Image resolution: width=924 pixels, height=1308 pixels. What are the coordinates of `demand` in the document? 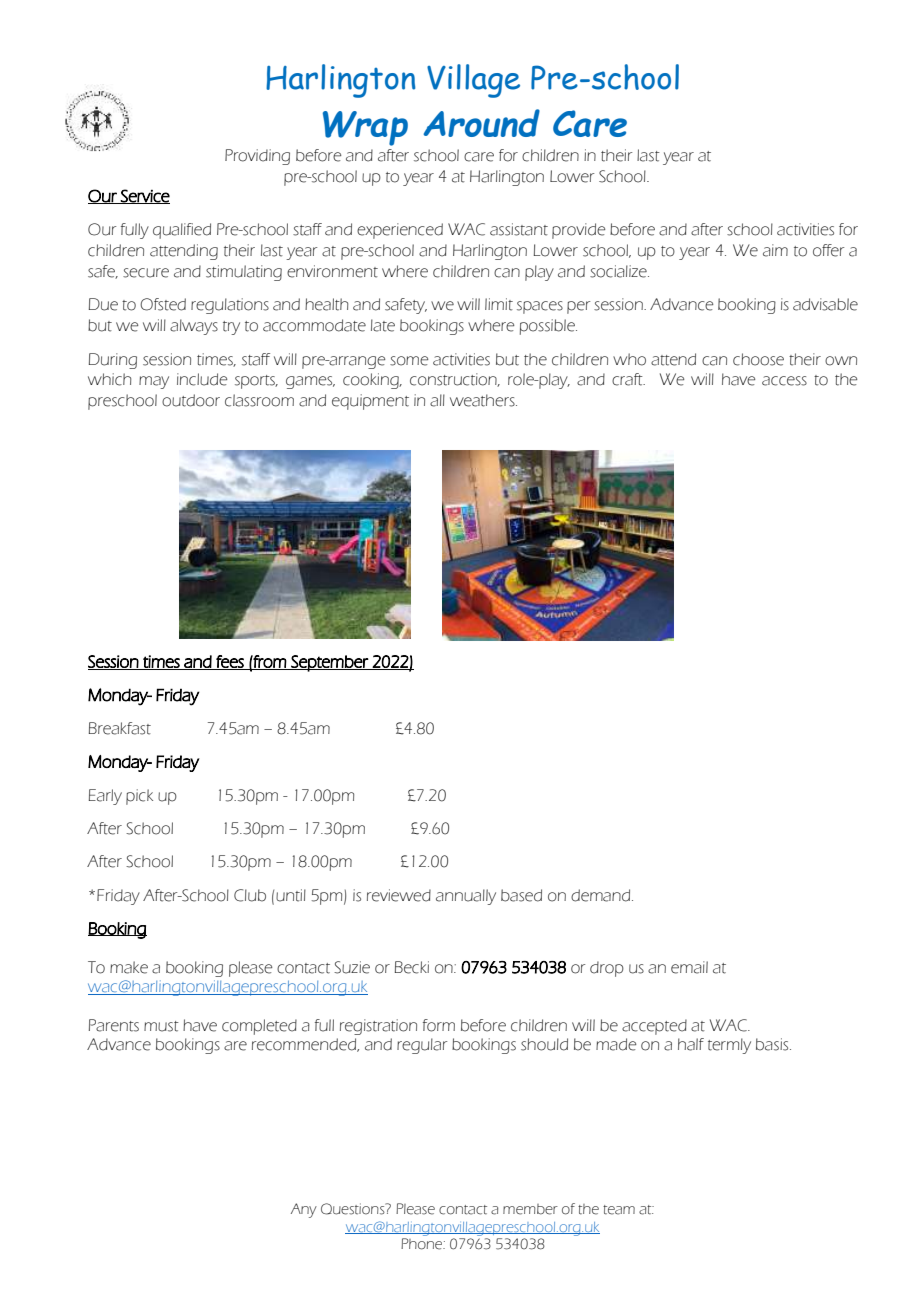 It's located at (602, 895).
